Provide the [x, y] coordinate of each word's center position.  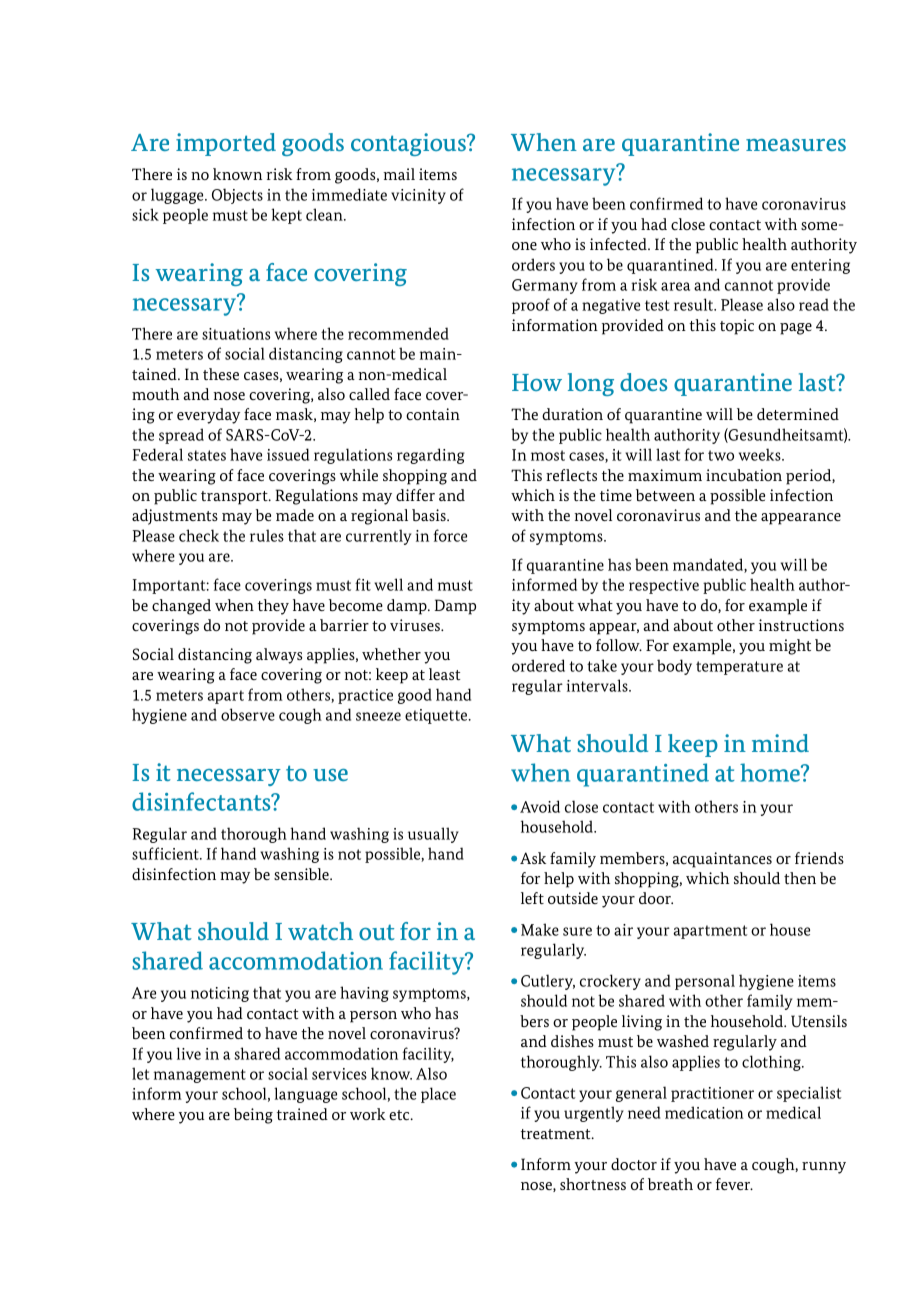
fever [734, 1184]
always [279, 656]
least [444, 674]
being [253, 1116]
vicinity [418, 196]
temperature [739, 668]
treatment [557, 1134]
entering [820, 266]
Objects [237, 196]
